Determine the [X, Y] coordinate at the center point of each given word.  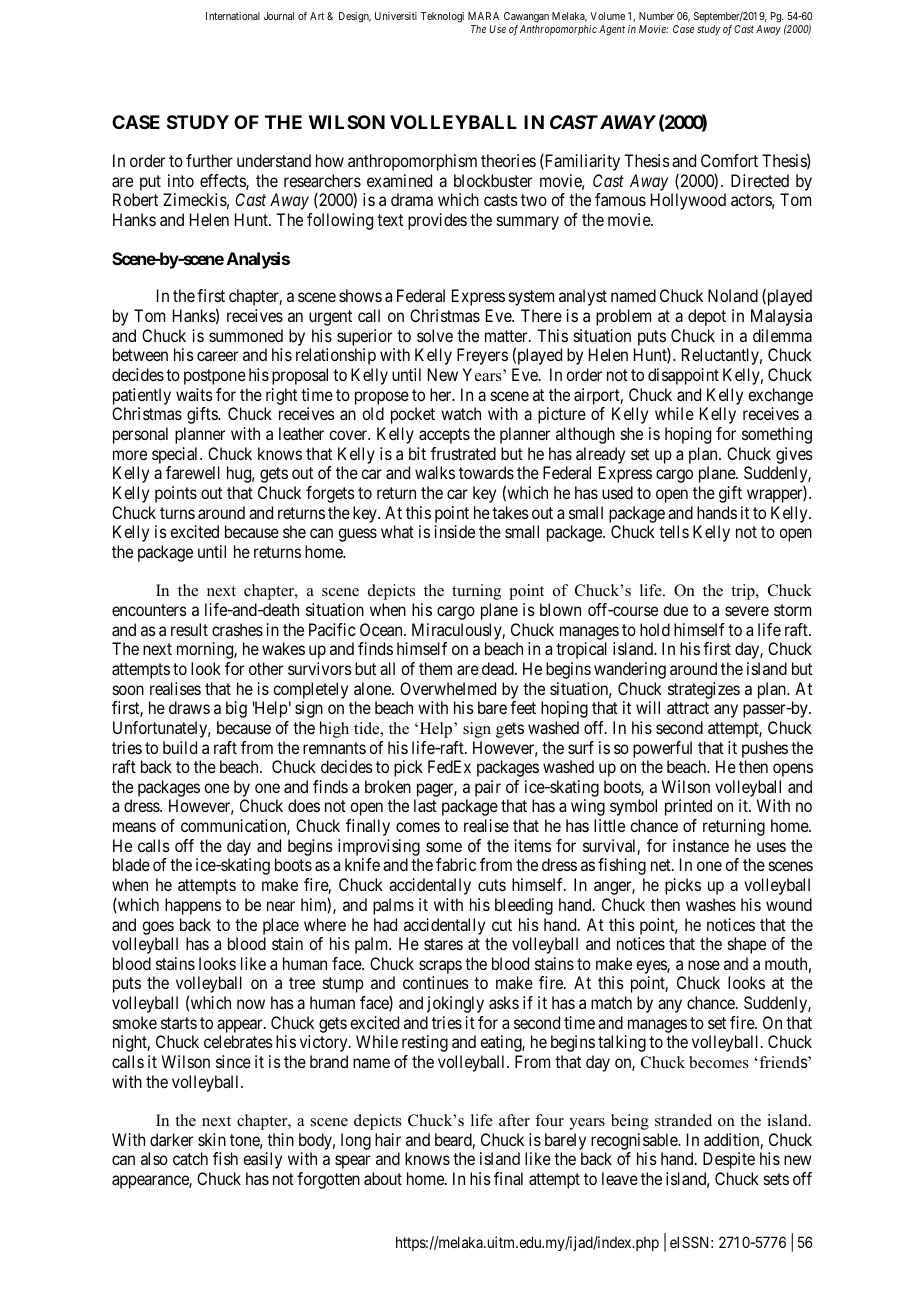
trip [744, 592]
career [217, 356]
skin [212, 1139]
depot [707, 317]
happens [193, 906]
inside [455, 531]
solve [435, 335]
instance [701, 845]
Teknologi [442, 17]
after [514, 1120]
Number [656, 16]
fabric [456, 864]
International [233, 16]
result [189, 629]
